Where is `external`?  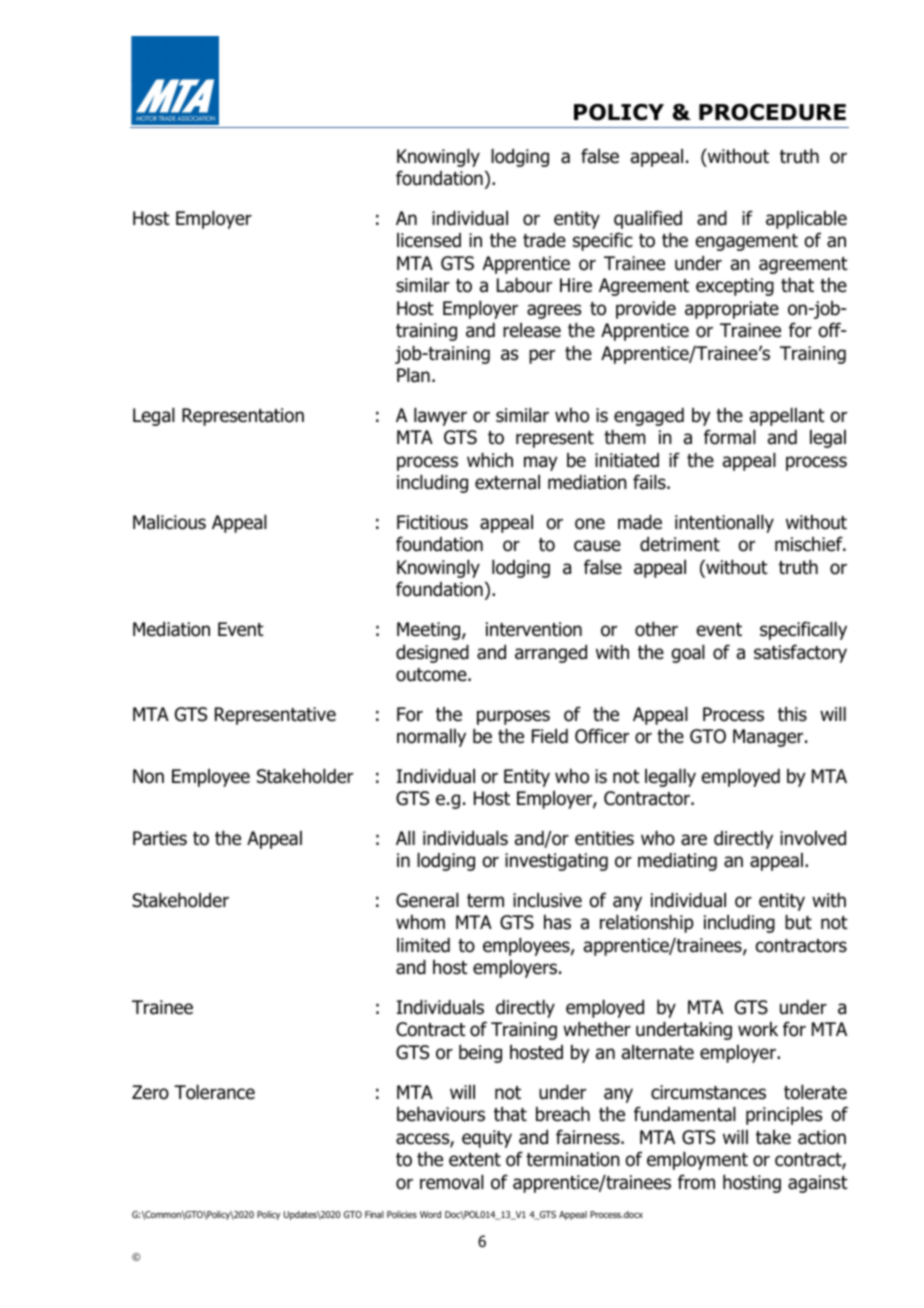 external is located at coordinates (507, 482).
